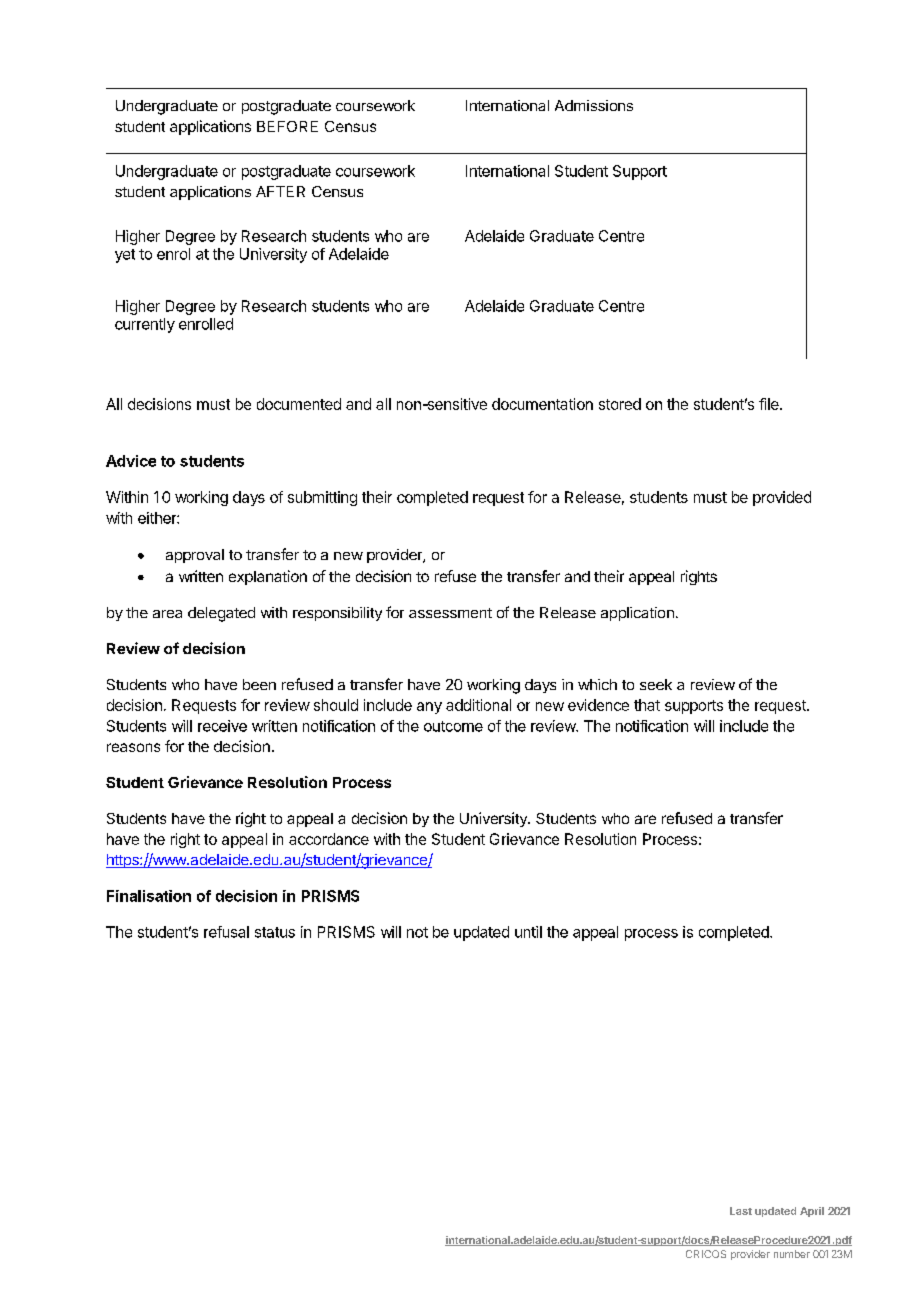 The height and width of the screenshot is (1309, 924). I want to click on that, so click(647, 705).
